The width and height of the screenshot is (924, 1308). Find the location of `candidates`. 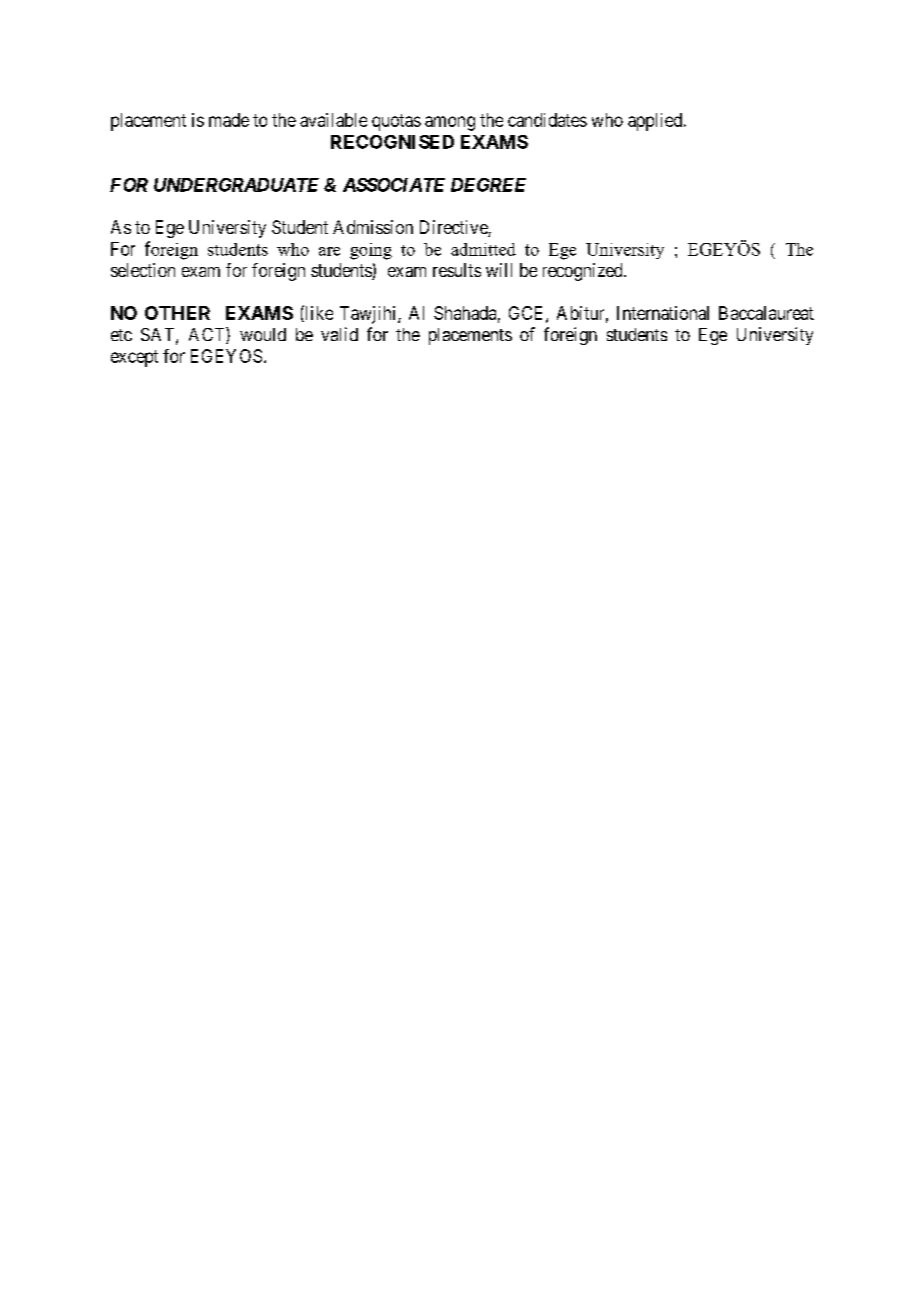

candidates is located at coordinates (547, 120).
